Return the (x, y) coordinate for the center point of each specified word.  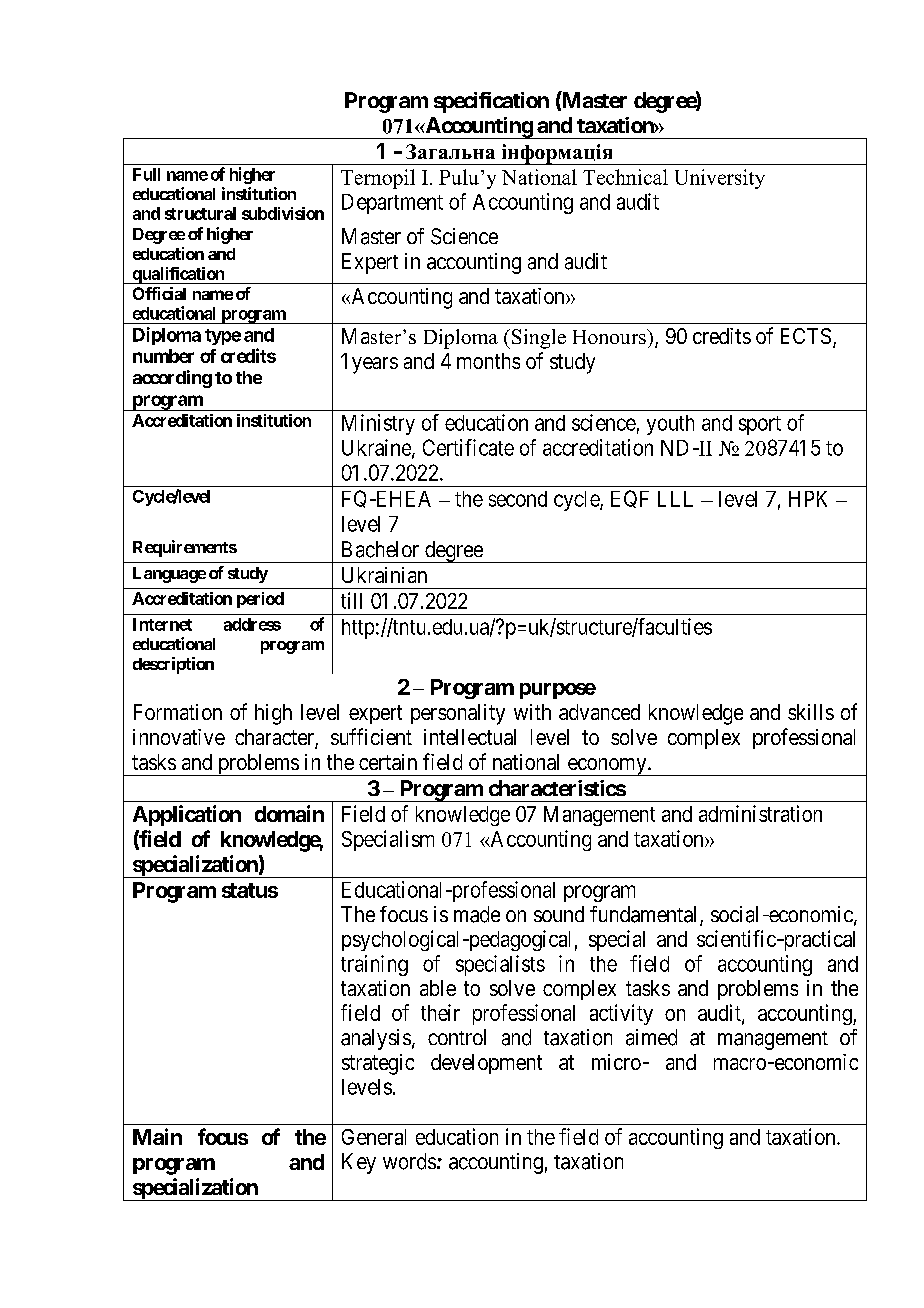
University (720, 179)
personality (458, 714)
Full (146, 174)
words (409, 1161)
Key (359, 1163)
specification (491, 102)
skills (811, 712)
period (260, 600)
